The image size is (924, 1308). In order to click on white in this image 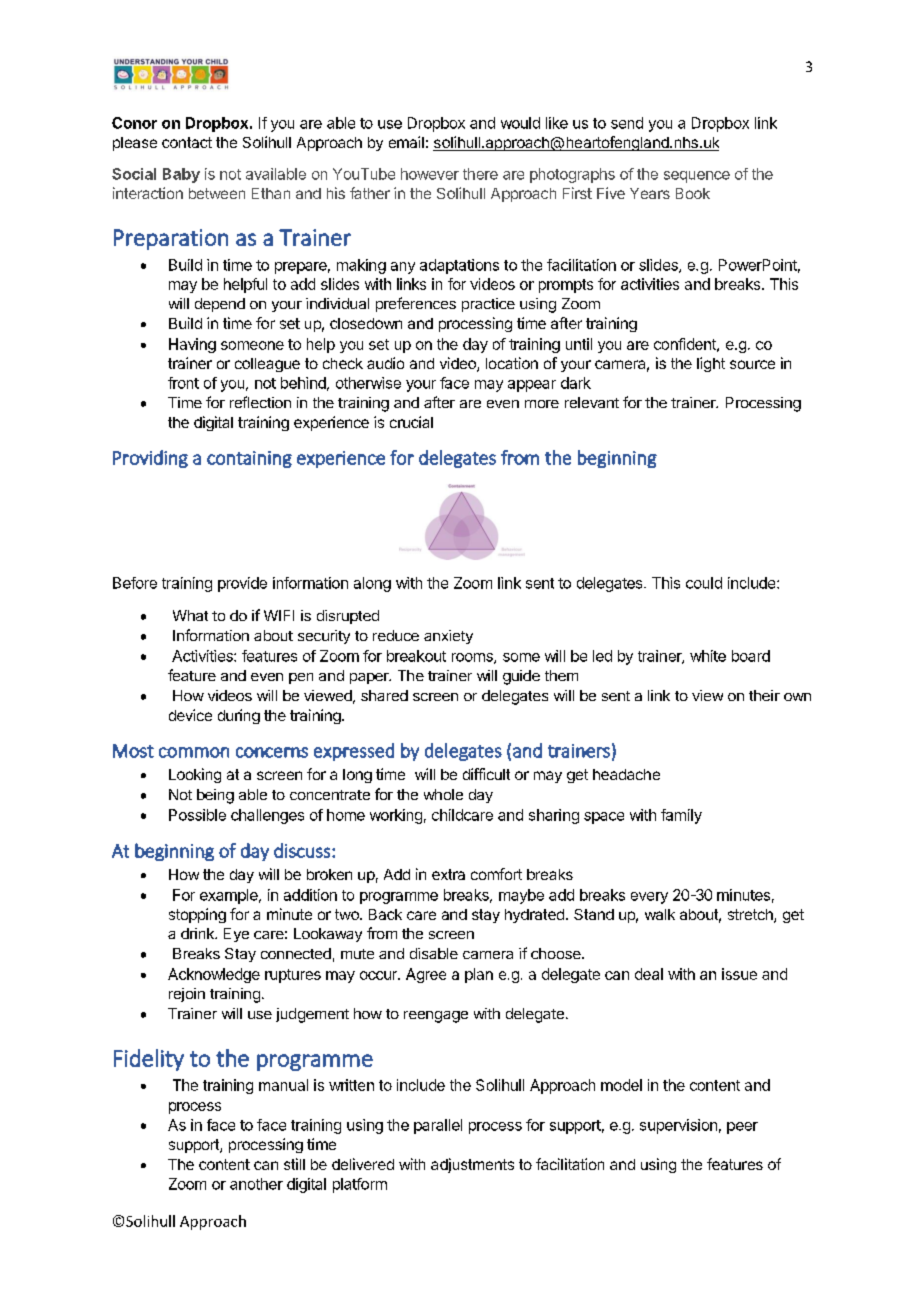, I will do `click(708, 656)`.
